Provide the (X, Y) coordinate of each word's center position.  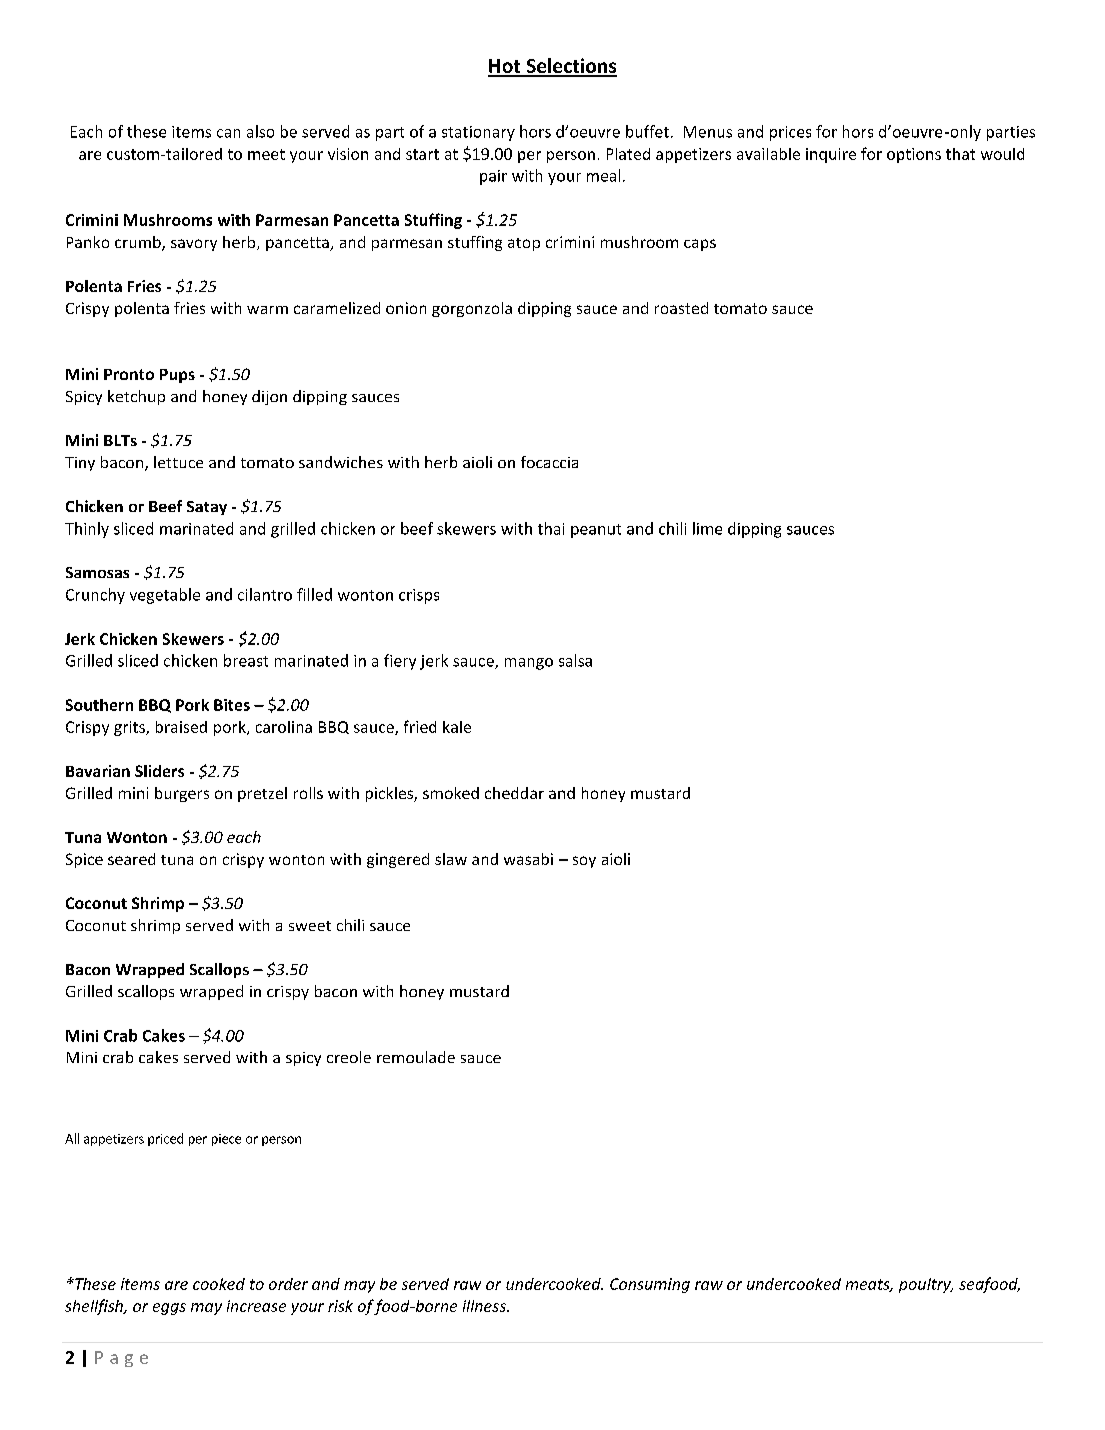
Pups (177, 376)
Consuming (650, 1285)
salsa (575, 660)
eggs (169, 1309)
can (228, 133)
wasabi (528, 859)
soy (584, 862)
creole (349, 1057)
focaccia (549, 462)
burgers (182, 794)
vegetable (165, 596)
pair (493, 177)
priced (165, 1139)
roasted (681, 308)
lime (707, 528)
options (914, 155)
